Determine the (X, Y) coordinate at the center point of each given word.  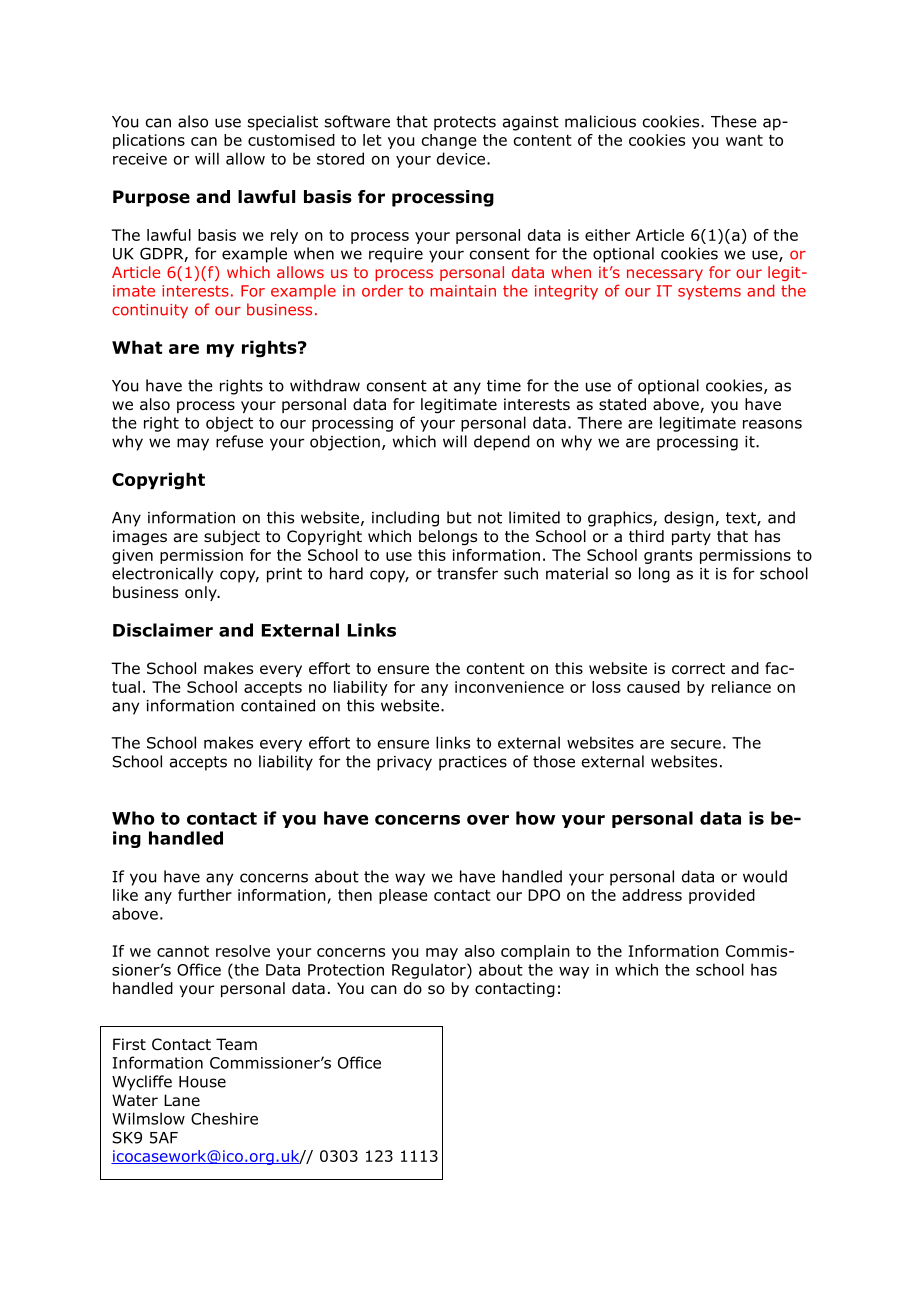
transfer (467, 573)
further (205, 895)
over (488, 820)
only (202, 593)
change (449, 141)
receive (140, 159)
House (202, 1082)
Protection (346, 970)
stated (622, 404)
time (504, 386)
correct (698, 669)
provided (722, 896)
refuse (239, 441)
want (744, 140)
